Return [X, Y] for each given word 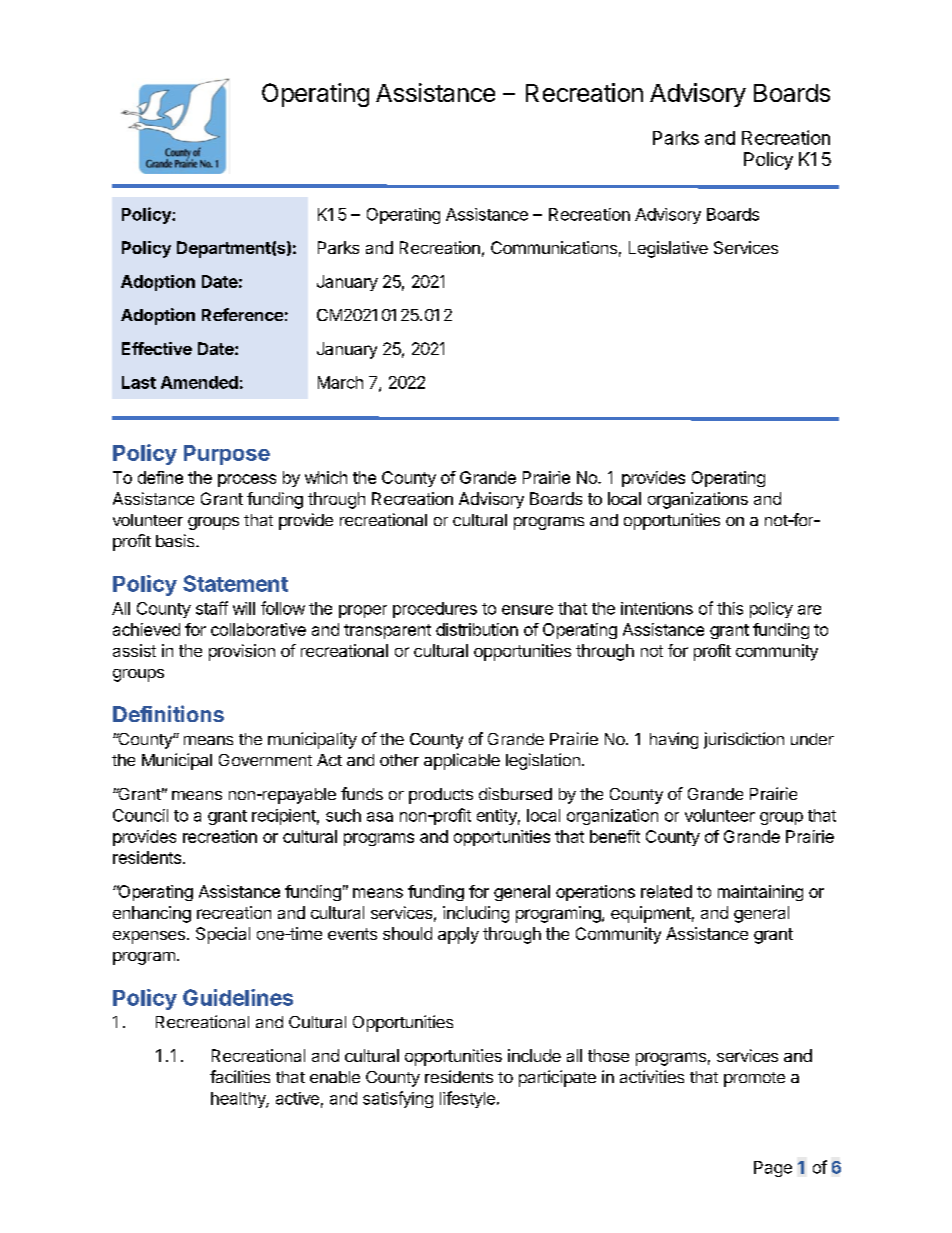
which [326, 477]
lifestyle [467, 1099]
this [730, 608]
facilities [240, 1076]
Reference [242, 314]
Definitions [168, 713]
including [476, 914]
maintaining [760, 893]
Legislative [668, 249]
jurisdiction [744, 740]
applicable [462, 761]
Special [223, 935]
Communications [554, 247]
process [247, 480]
